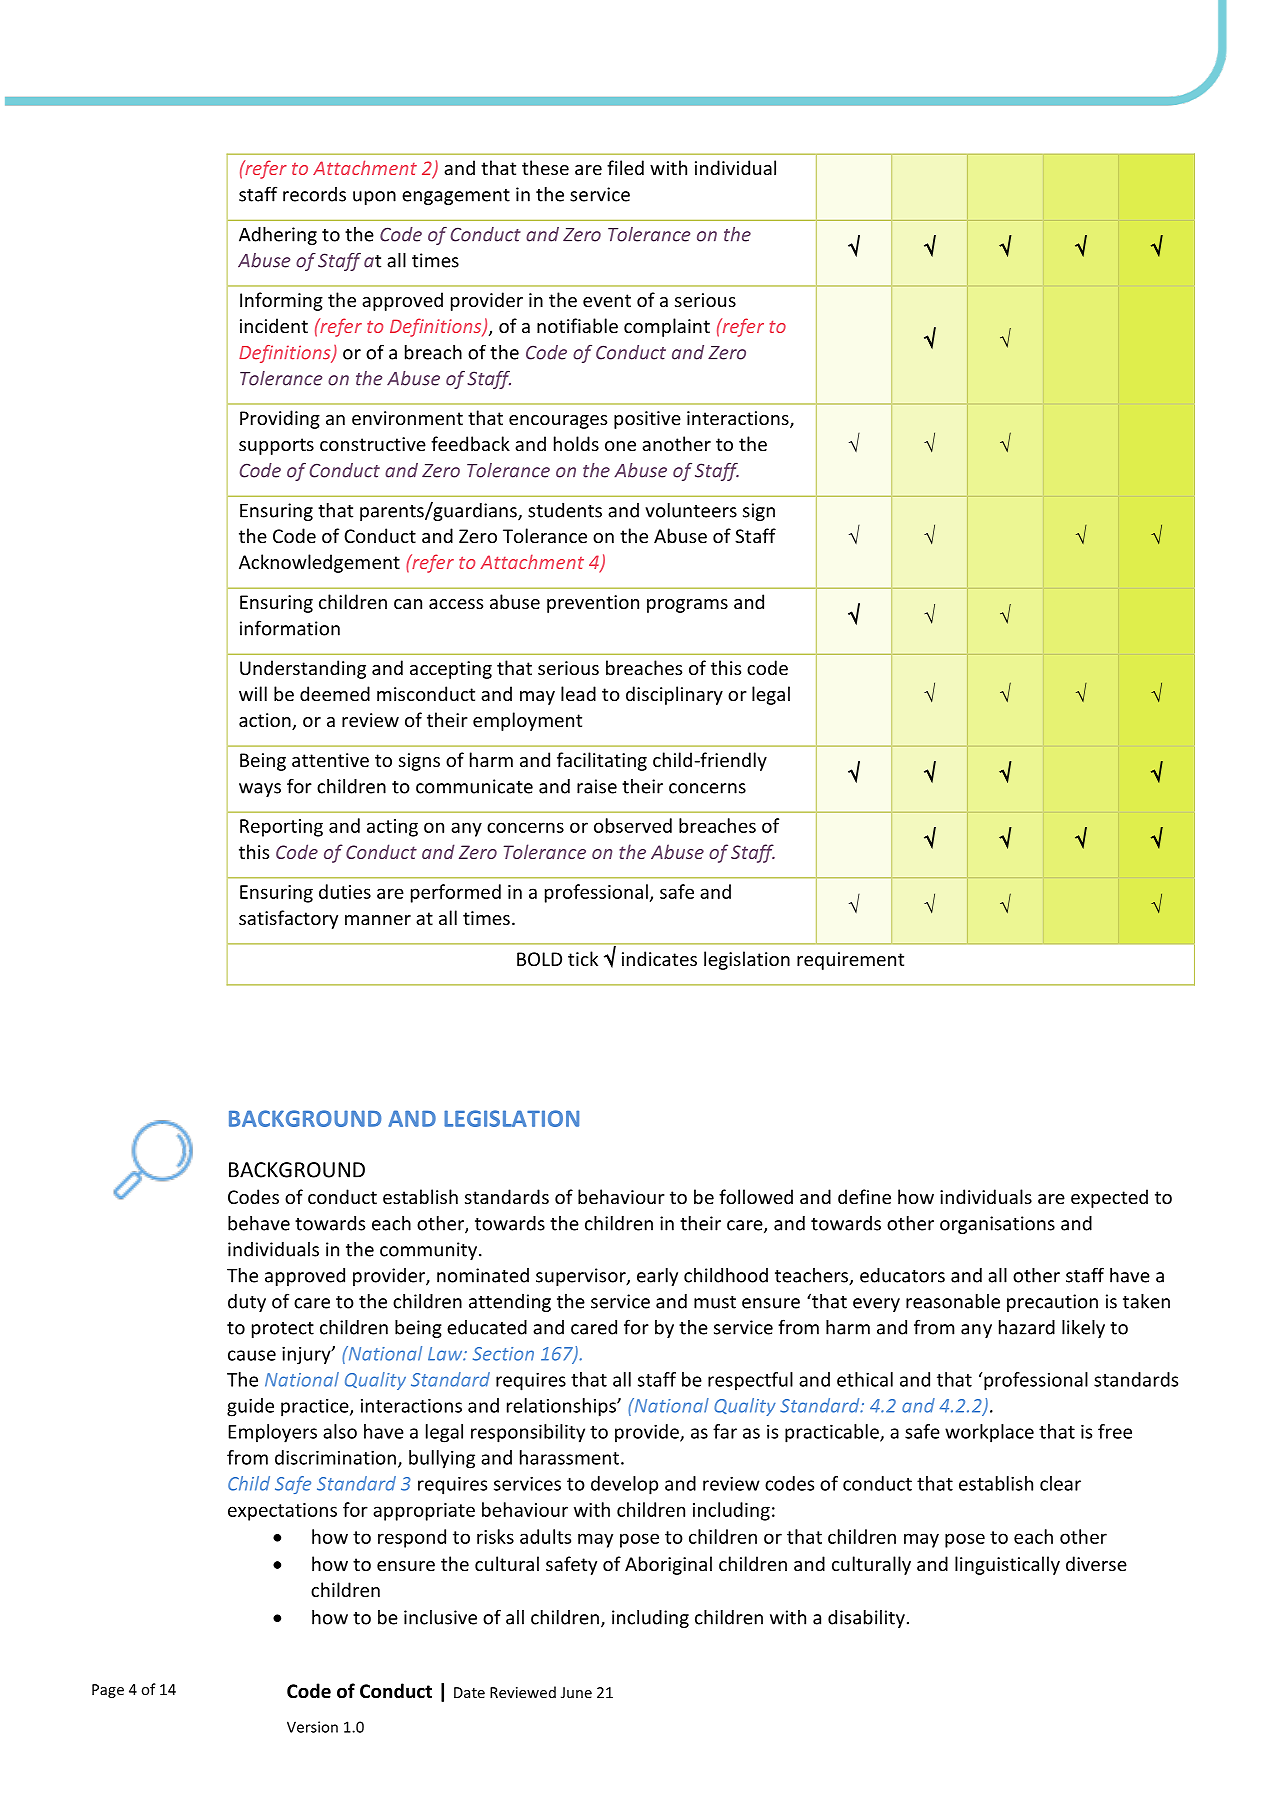 This document has width=1270, height=1796. Describe the element at coordinates (1007, 1565) in the document. I see `linguistically` at that location.
